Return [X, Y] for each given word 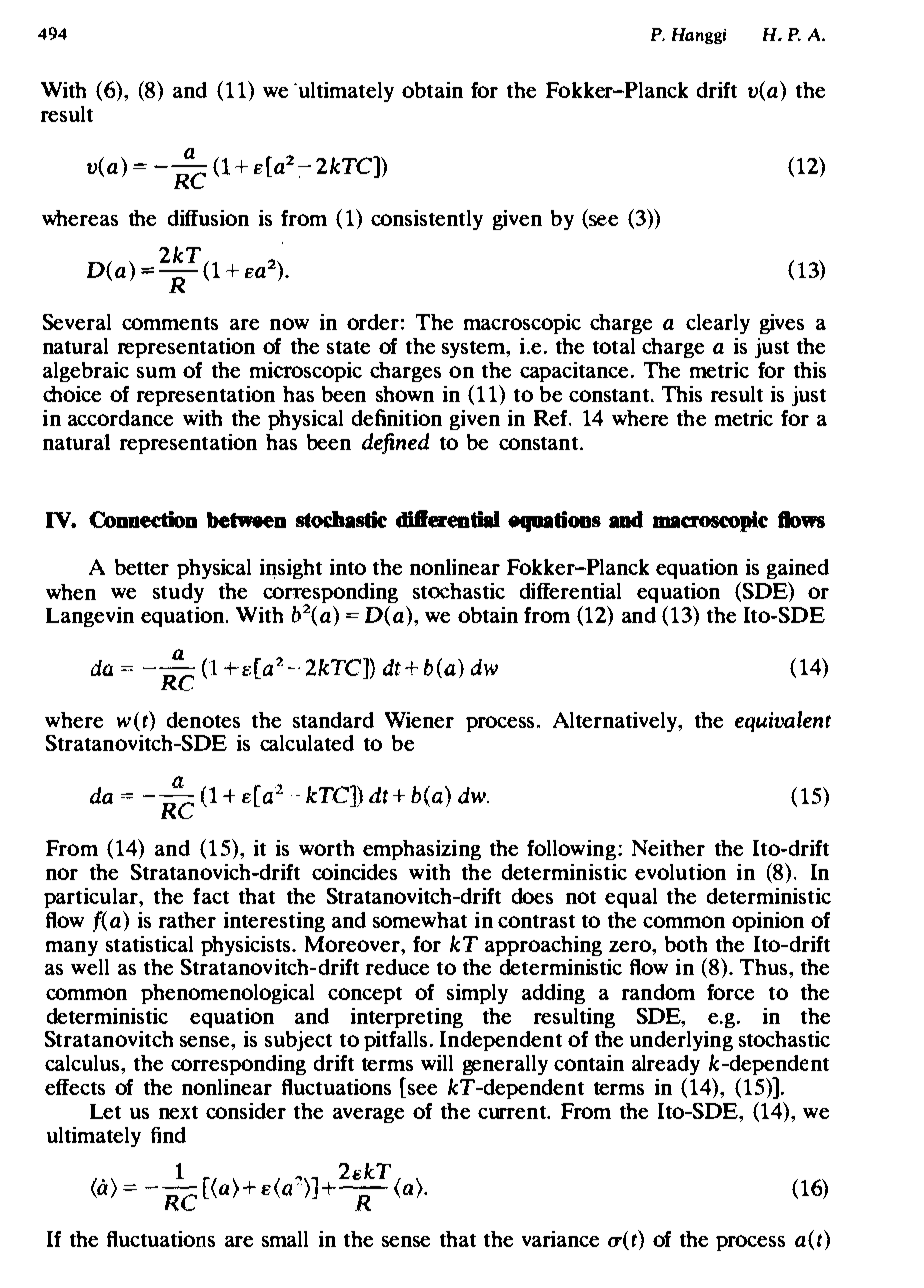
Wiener [419, 720]
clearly [718, 324]
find [168, 1135]
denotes [203, 720]
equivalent [783, 721]
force [730, 992]
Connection [143, 519]
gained [798, 569]
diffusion [208, 218]
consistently [427, 220]
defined [395, 443]
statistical [149, 944]
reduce [397, 967]
